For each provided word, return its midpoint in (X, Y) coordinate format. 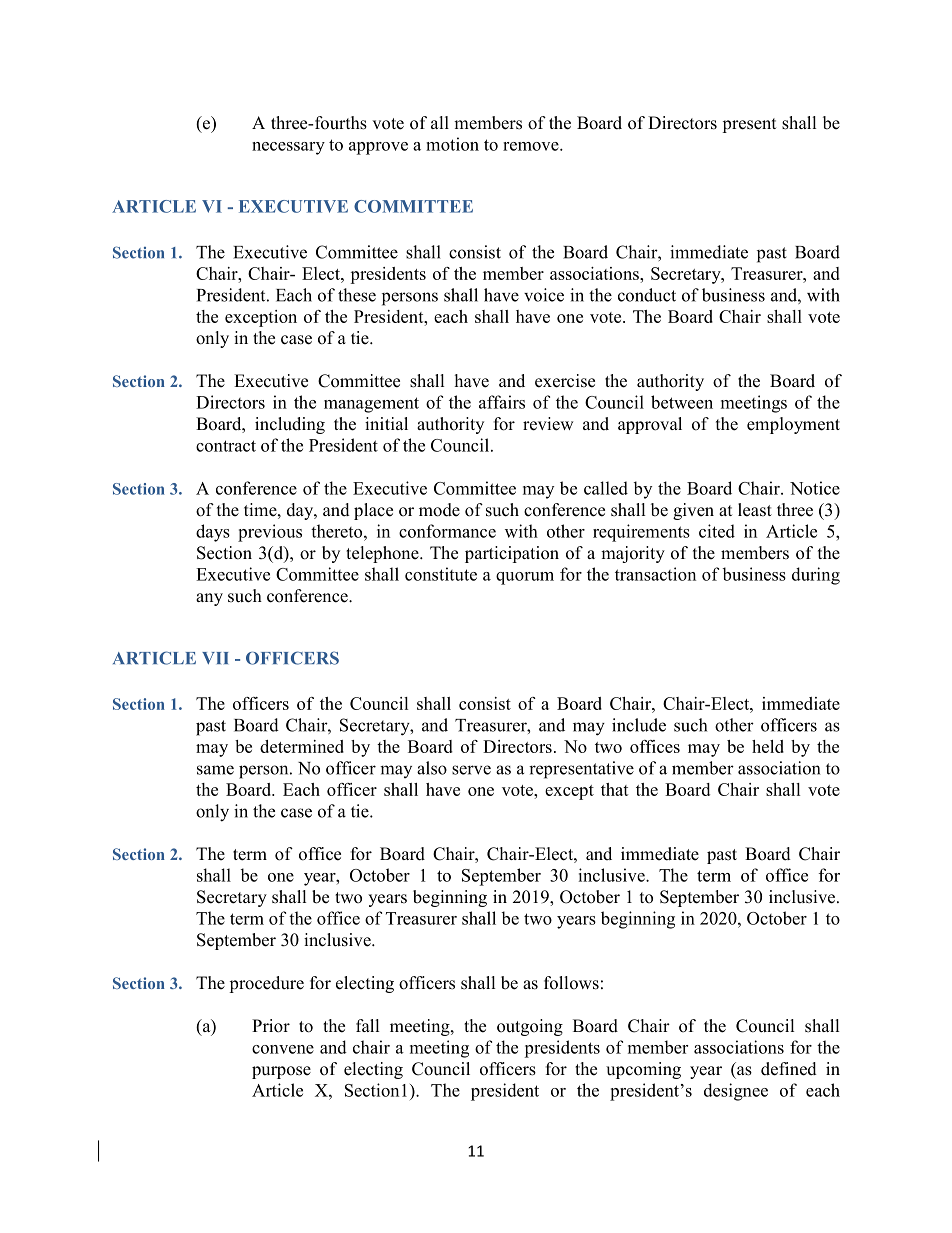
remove (532, 146)
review (548, 424)
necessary (288, 148)
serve (471, 770)
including (290, 425)
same (215, 770)
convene (283, 1049)
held (768, 746)
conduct (647, 295)
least (755, 510)
